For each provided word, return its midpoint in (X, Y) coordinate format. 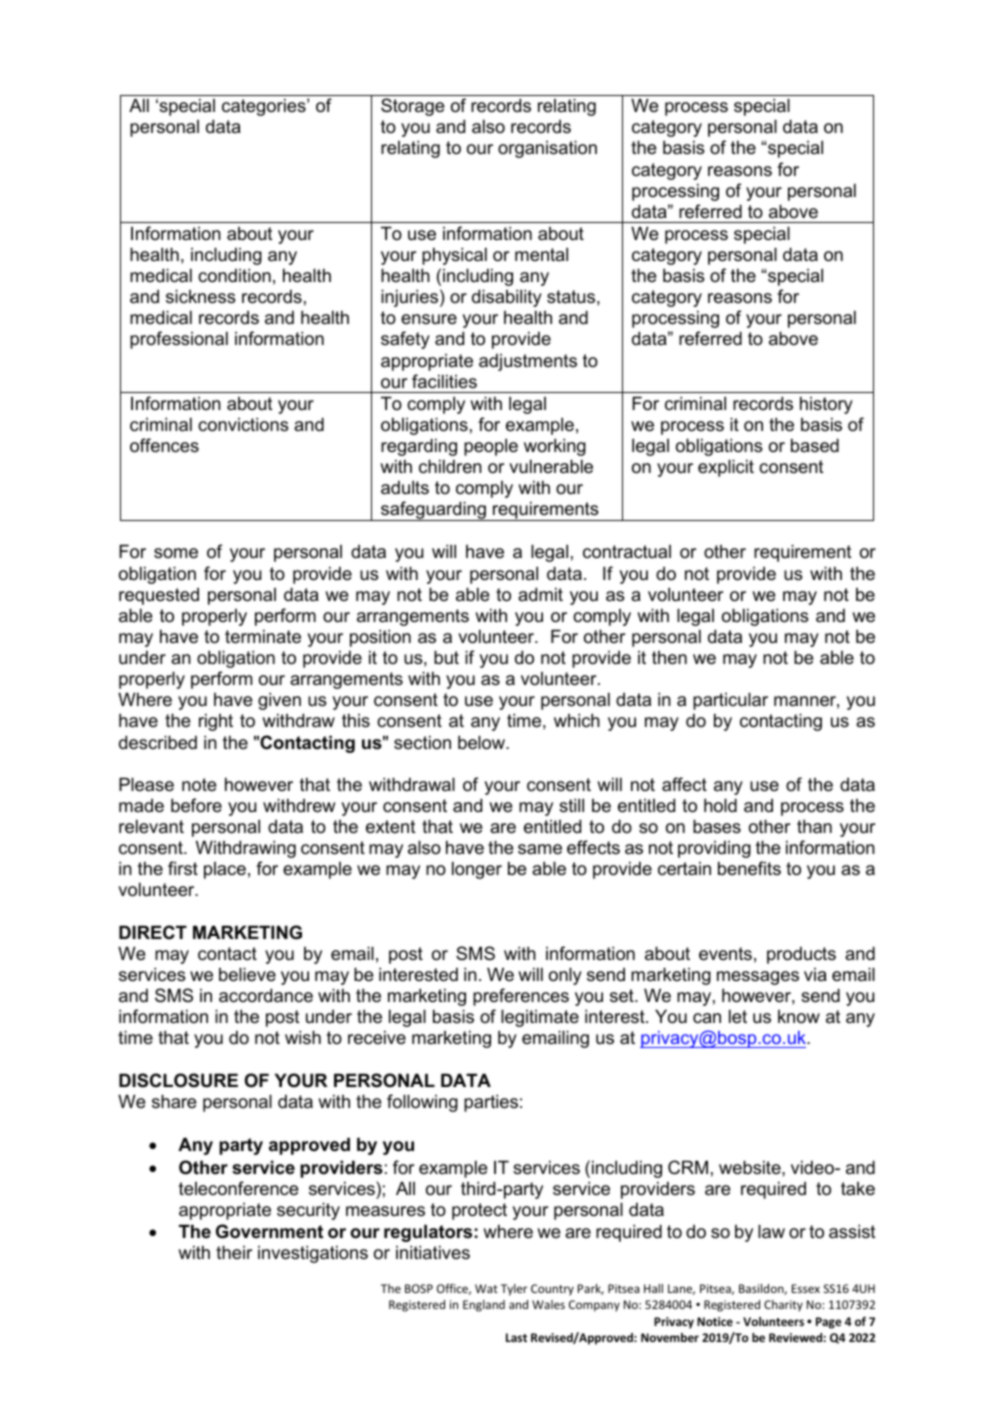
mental (541, 254)
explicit (726, 468)
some (176, 553)
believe (247, 974)
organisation (547, 149)
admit (540, 594)
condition (234, 275)
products (801, 955)
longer (477, 870)
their (234, 1252)
